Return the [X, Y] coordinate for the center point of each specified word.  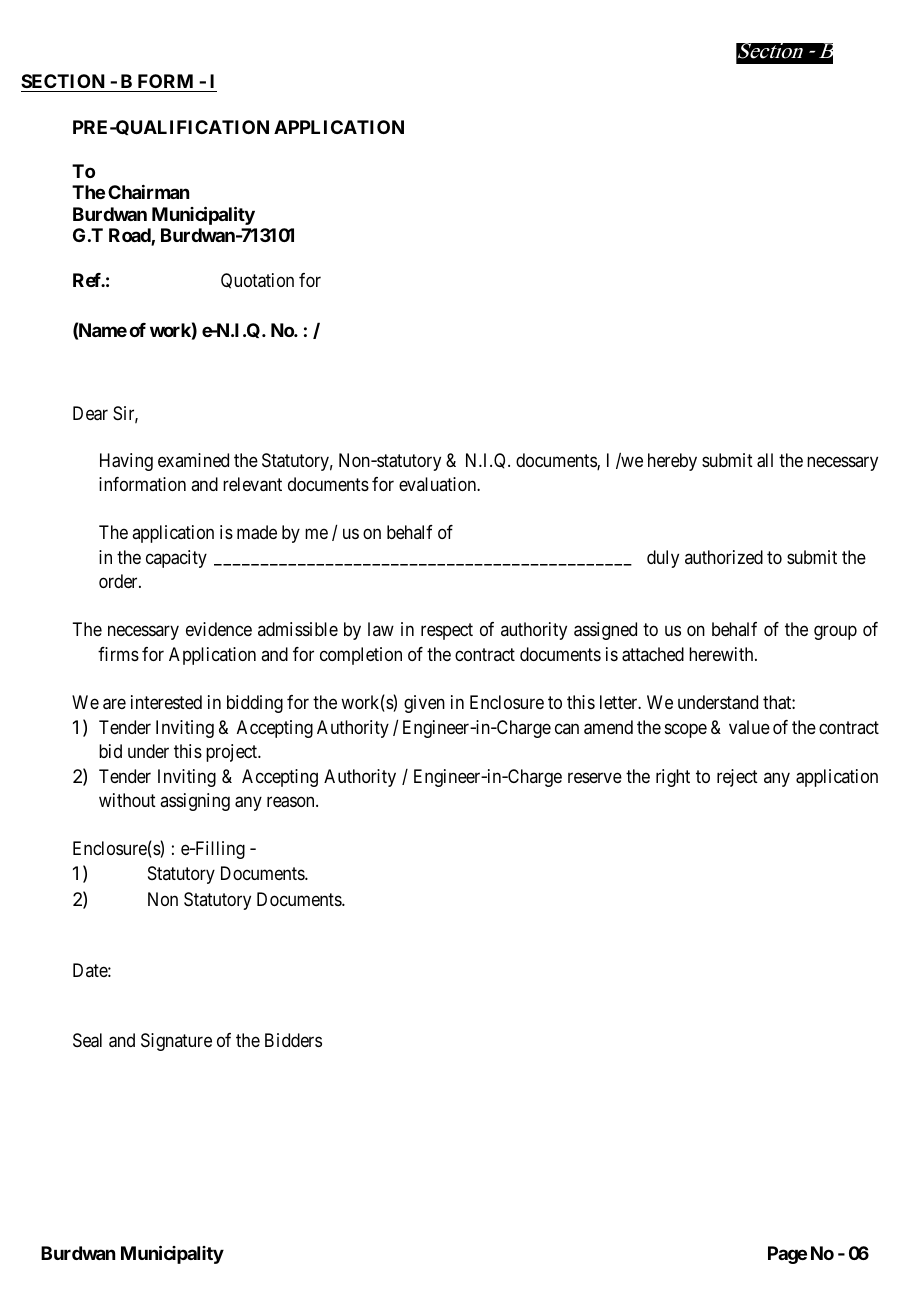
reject [737, 778]
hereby [672, 462]
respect [447, 632]
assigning [195, 802]
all [765, 460]
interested [166, 702]
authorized [724, 557]
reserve [595, 777]
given [424, 704]
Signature [176, 1042]
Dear [90, 413]
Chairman [148, 192]
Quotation [257, 281]
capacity [176, 559]
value [749, 727]
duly [663, 559]
